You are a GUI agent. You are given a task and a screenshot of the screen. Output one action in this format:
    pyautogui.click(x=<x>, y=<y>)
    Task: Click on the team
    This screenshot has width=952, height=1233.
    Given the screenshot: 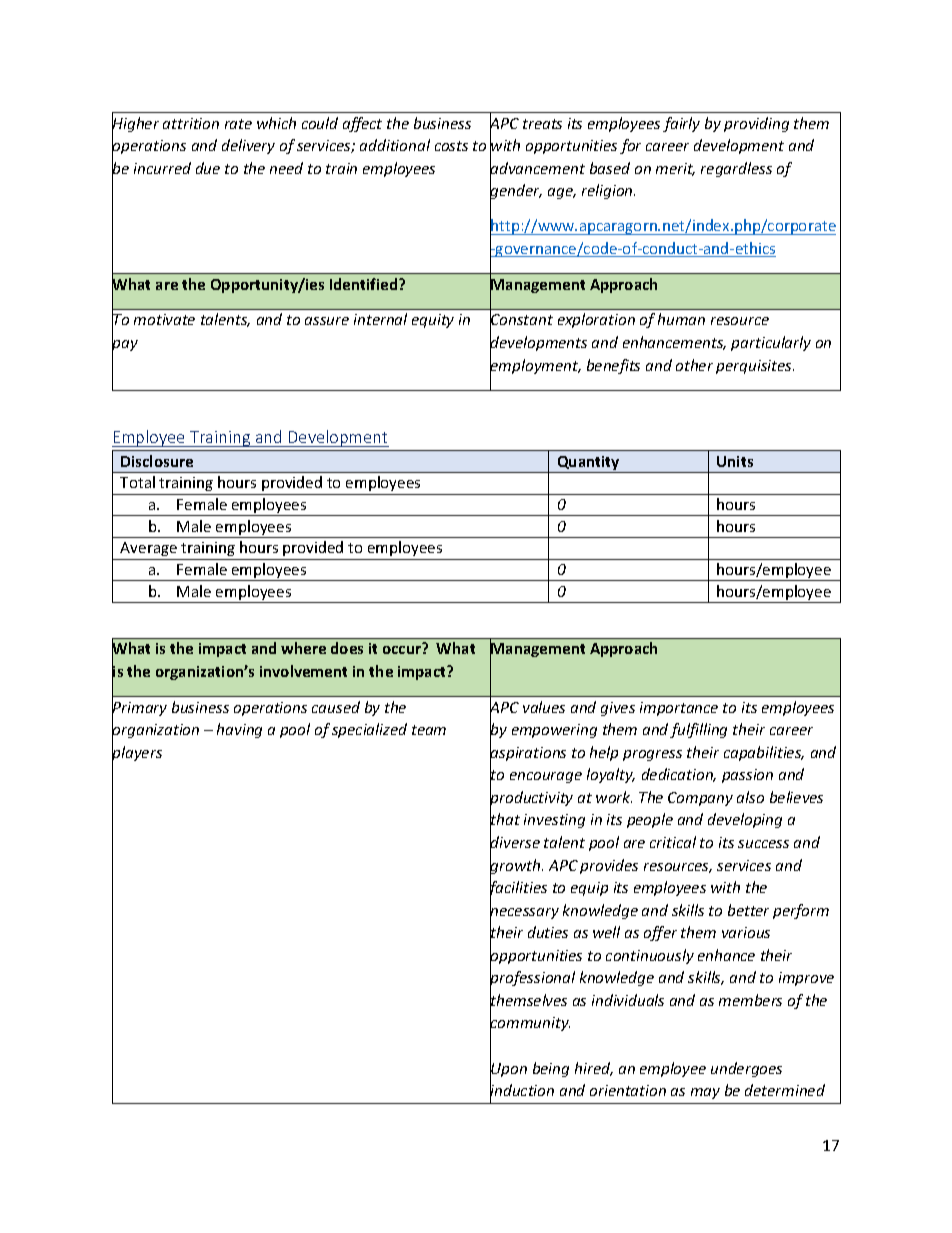 What is the action you would take?
    pyautogui.click(x=429, y=730)
